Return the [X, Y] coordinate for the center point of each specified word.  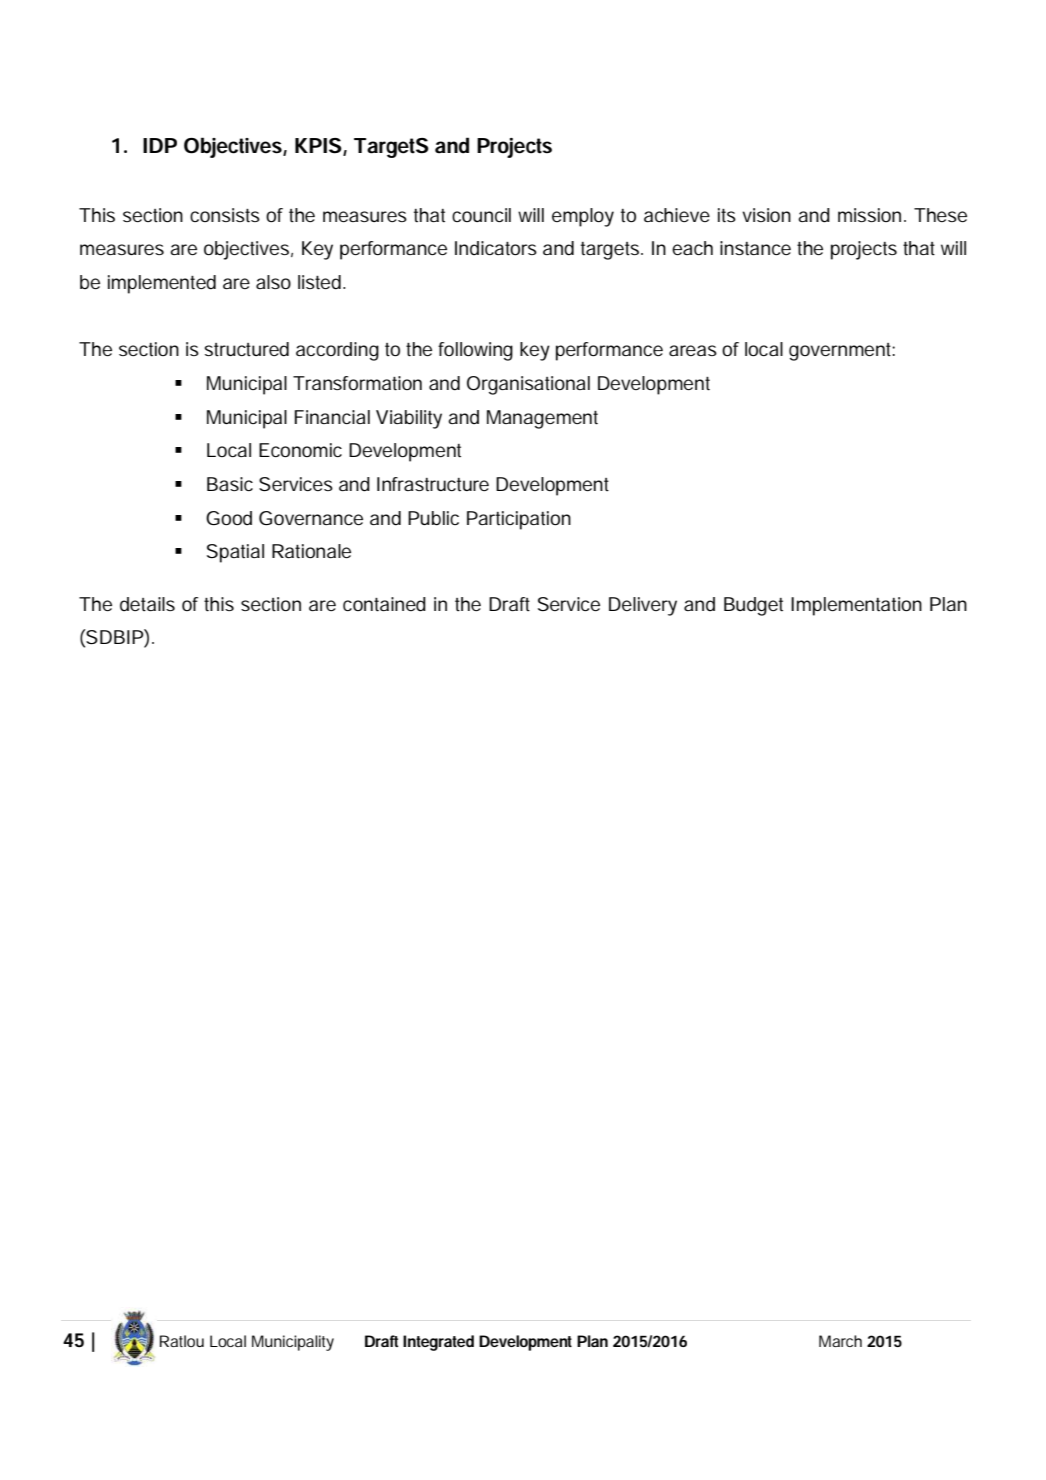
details [147, 604]
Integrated [438, 1343]
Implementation [856, 606]
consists [225, 215]
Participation [519, 520]
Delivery [643, 606]
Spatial [235, 553]
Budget [753, 606]
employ [583, 217]
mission [869, 215]
